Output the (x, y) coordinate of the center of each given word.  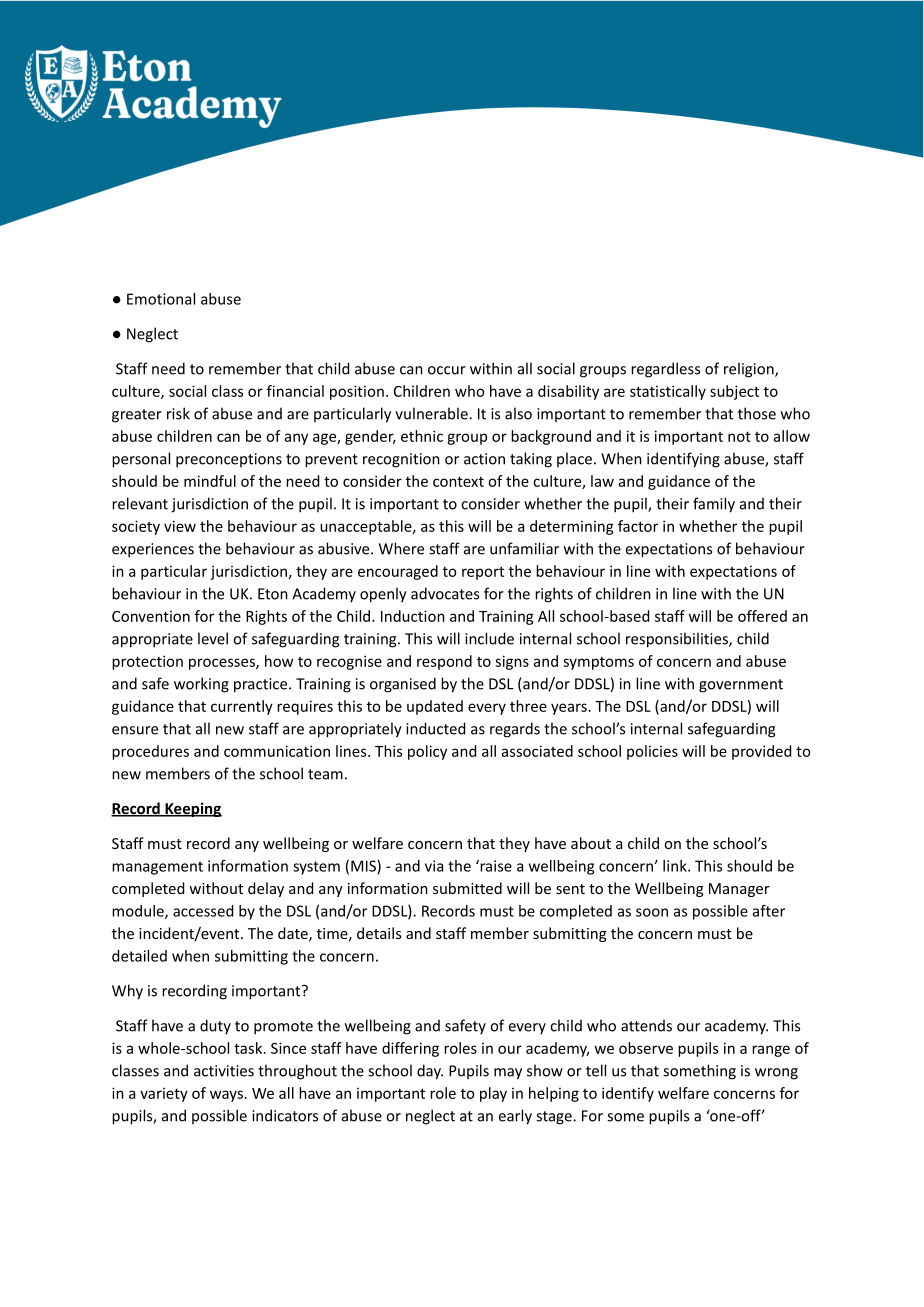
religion (750, 370)
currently (242, 707)
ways (226, 1096)
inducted (435, 728)
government (741, 686)
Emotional (161, 299)
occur (447, 370)
